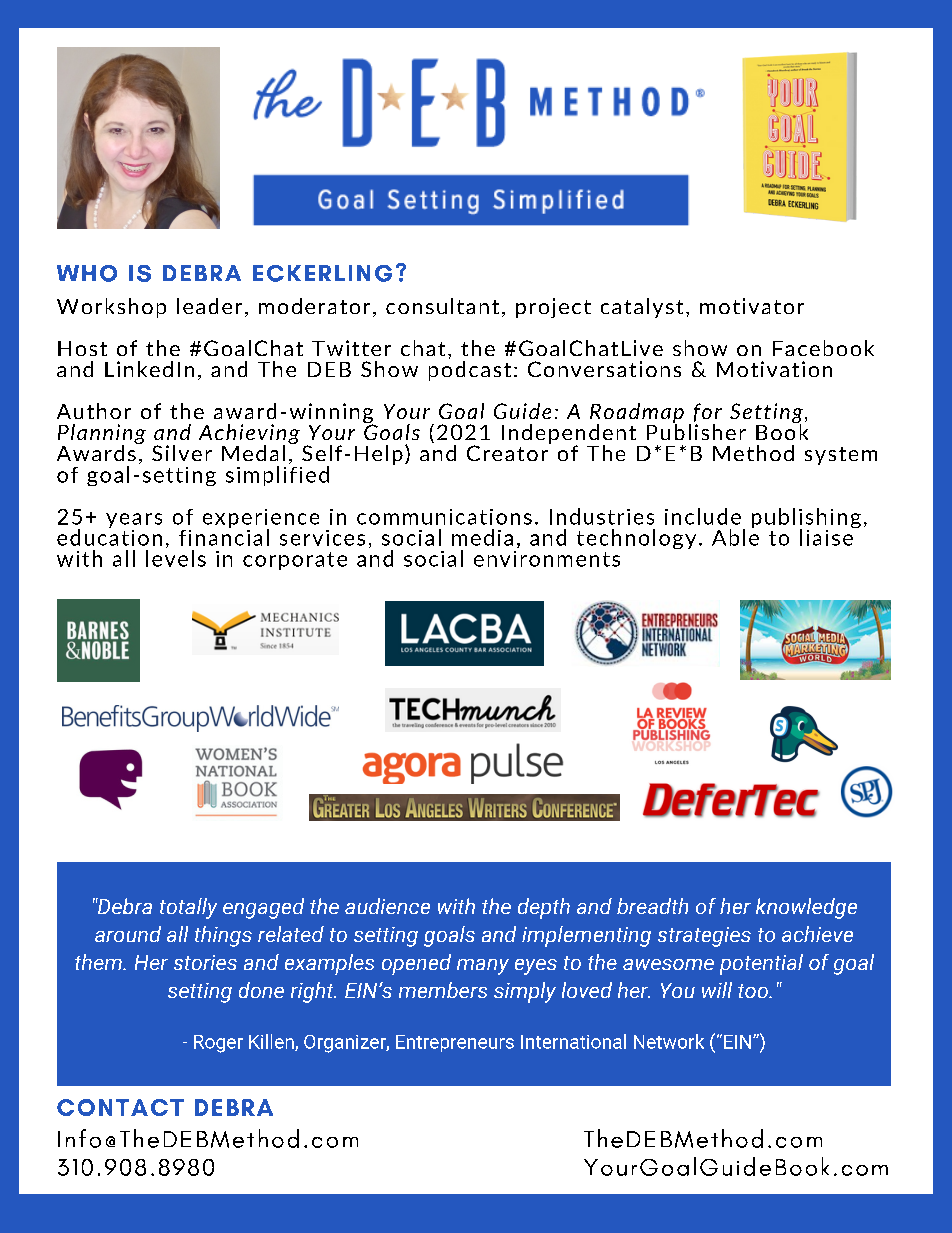 The height and width of the image is (1233, 952). I want to click on totally, so click(188, 908).
